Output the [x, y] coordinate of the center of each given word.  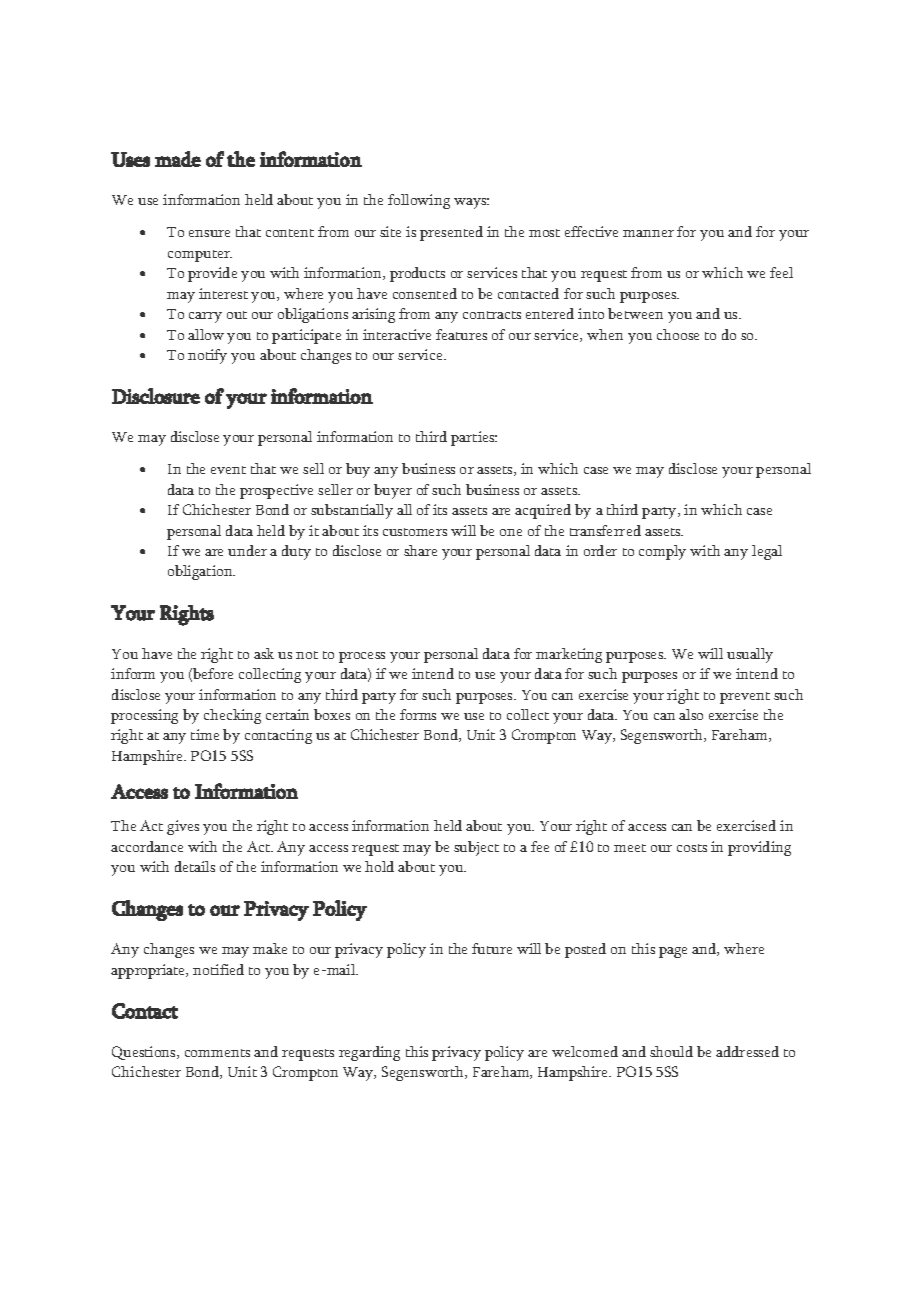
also [691, 714]
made [178, 159]
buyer [393, 491]
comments [217, 1053]
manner [648, 233]
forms [418, 714]
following [419, 201]
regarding [369, 1053]
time [205, 734]
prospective [276, 491]
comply [662, 552]
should [671, 1051]
